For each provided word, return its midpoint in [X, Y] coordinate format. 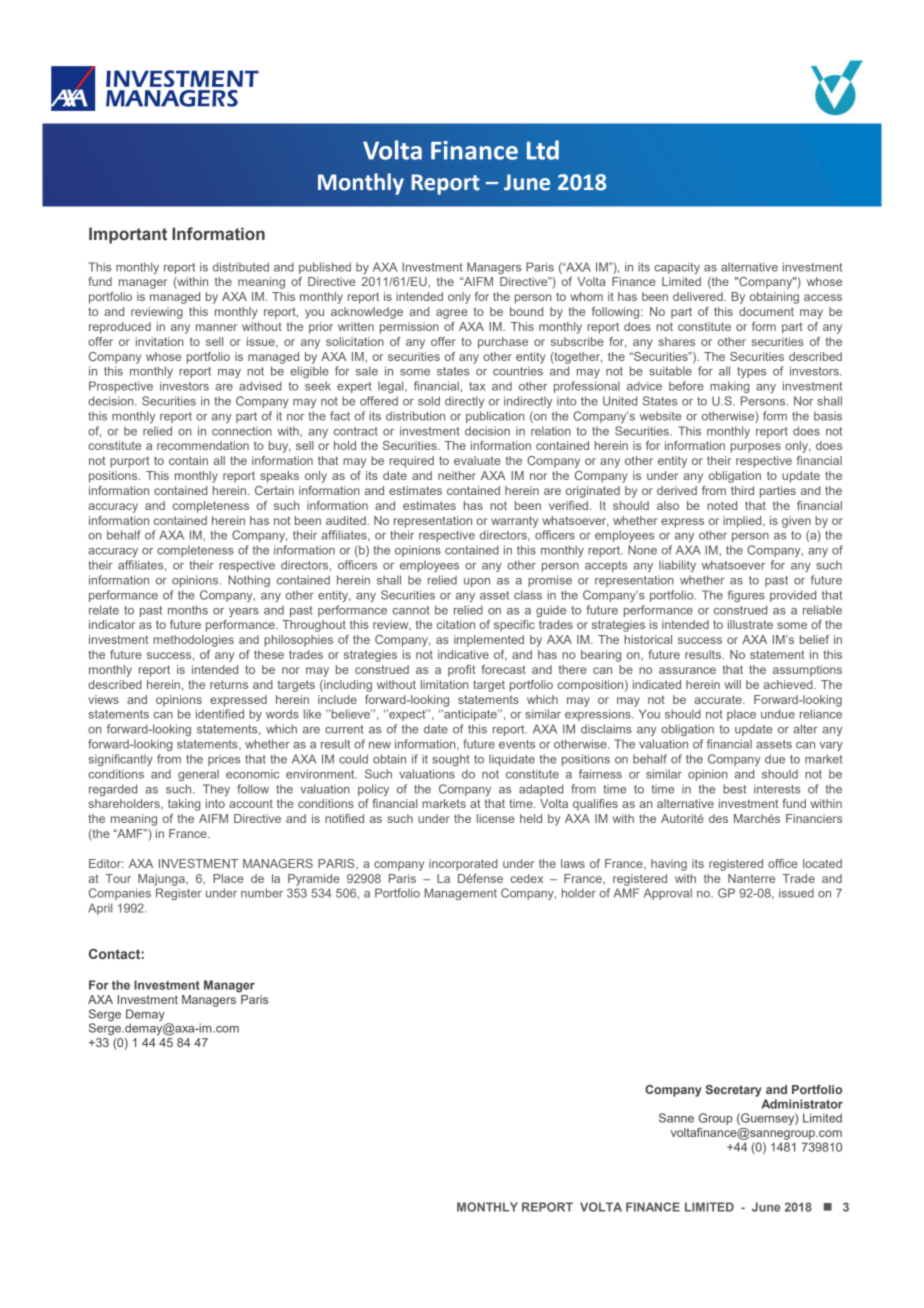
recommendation [203, 445]
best [734, 789]
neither [457, 475]
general [198, 775]
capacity [677, 268]
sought [451, 760]
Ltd [543, 150]
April [100, 909]
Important [128, 235]
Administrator [802, 1104]
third [742, 490]
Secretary [733, 1091]
